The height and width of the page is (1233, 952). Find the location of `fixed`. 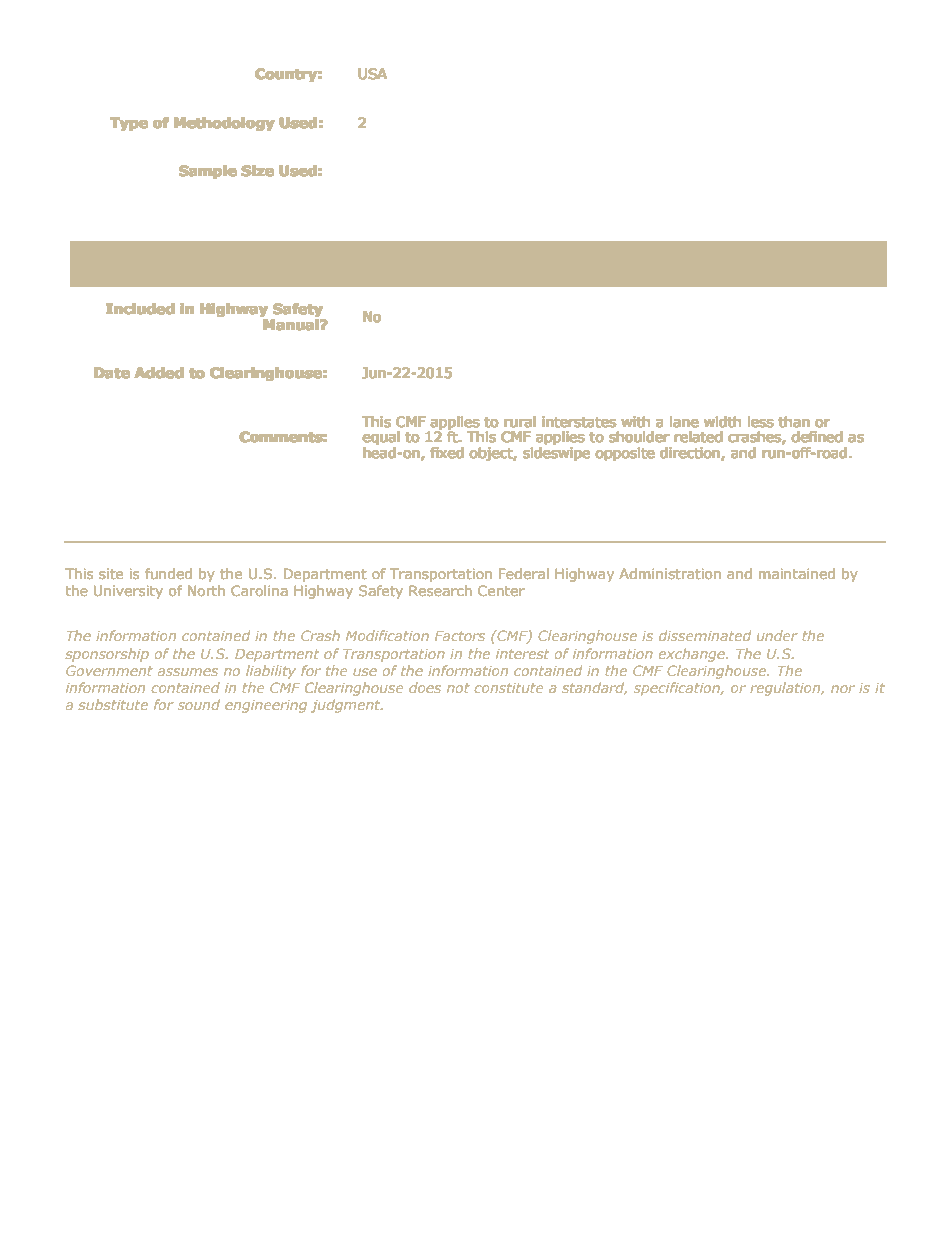

fixed is located at coordinates (447, 452).
